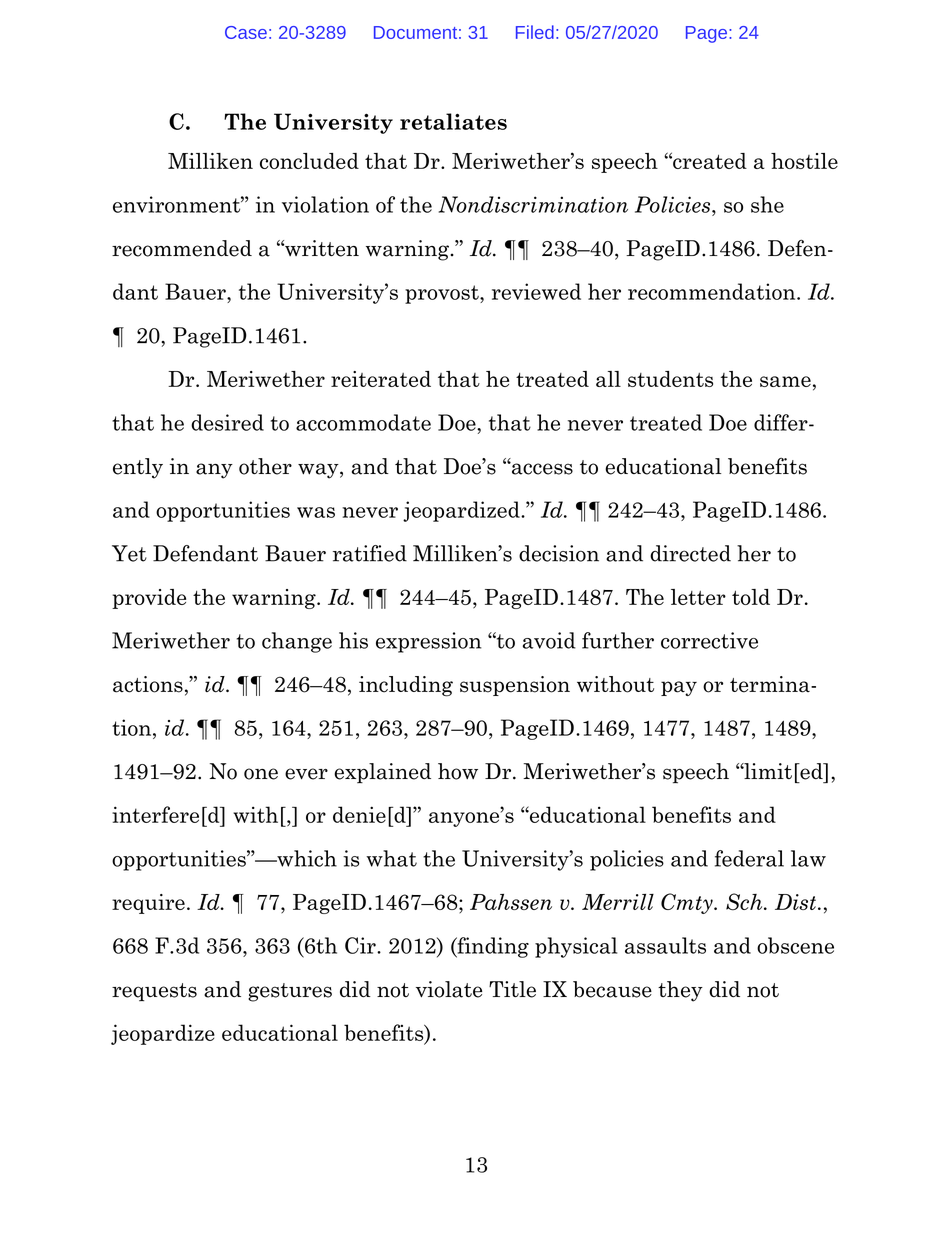 This page has height=1233, width=952. Describe the element at coordinates (767, 204) in the page. I see `she` at that location.
